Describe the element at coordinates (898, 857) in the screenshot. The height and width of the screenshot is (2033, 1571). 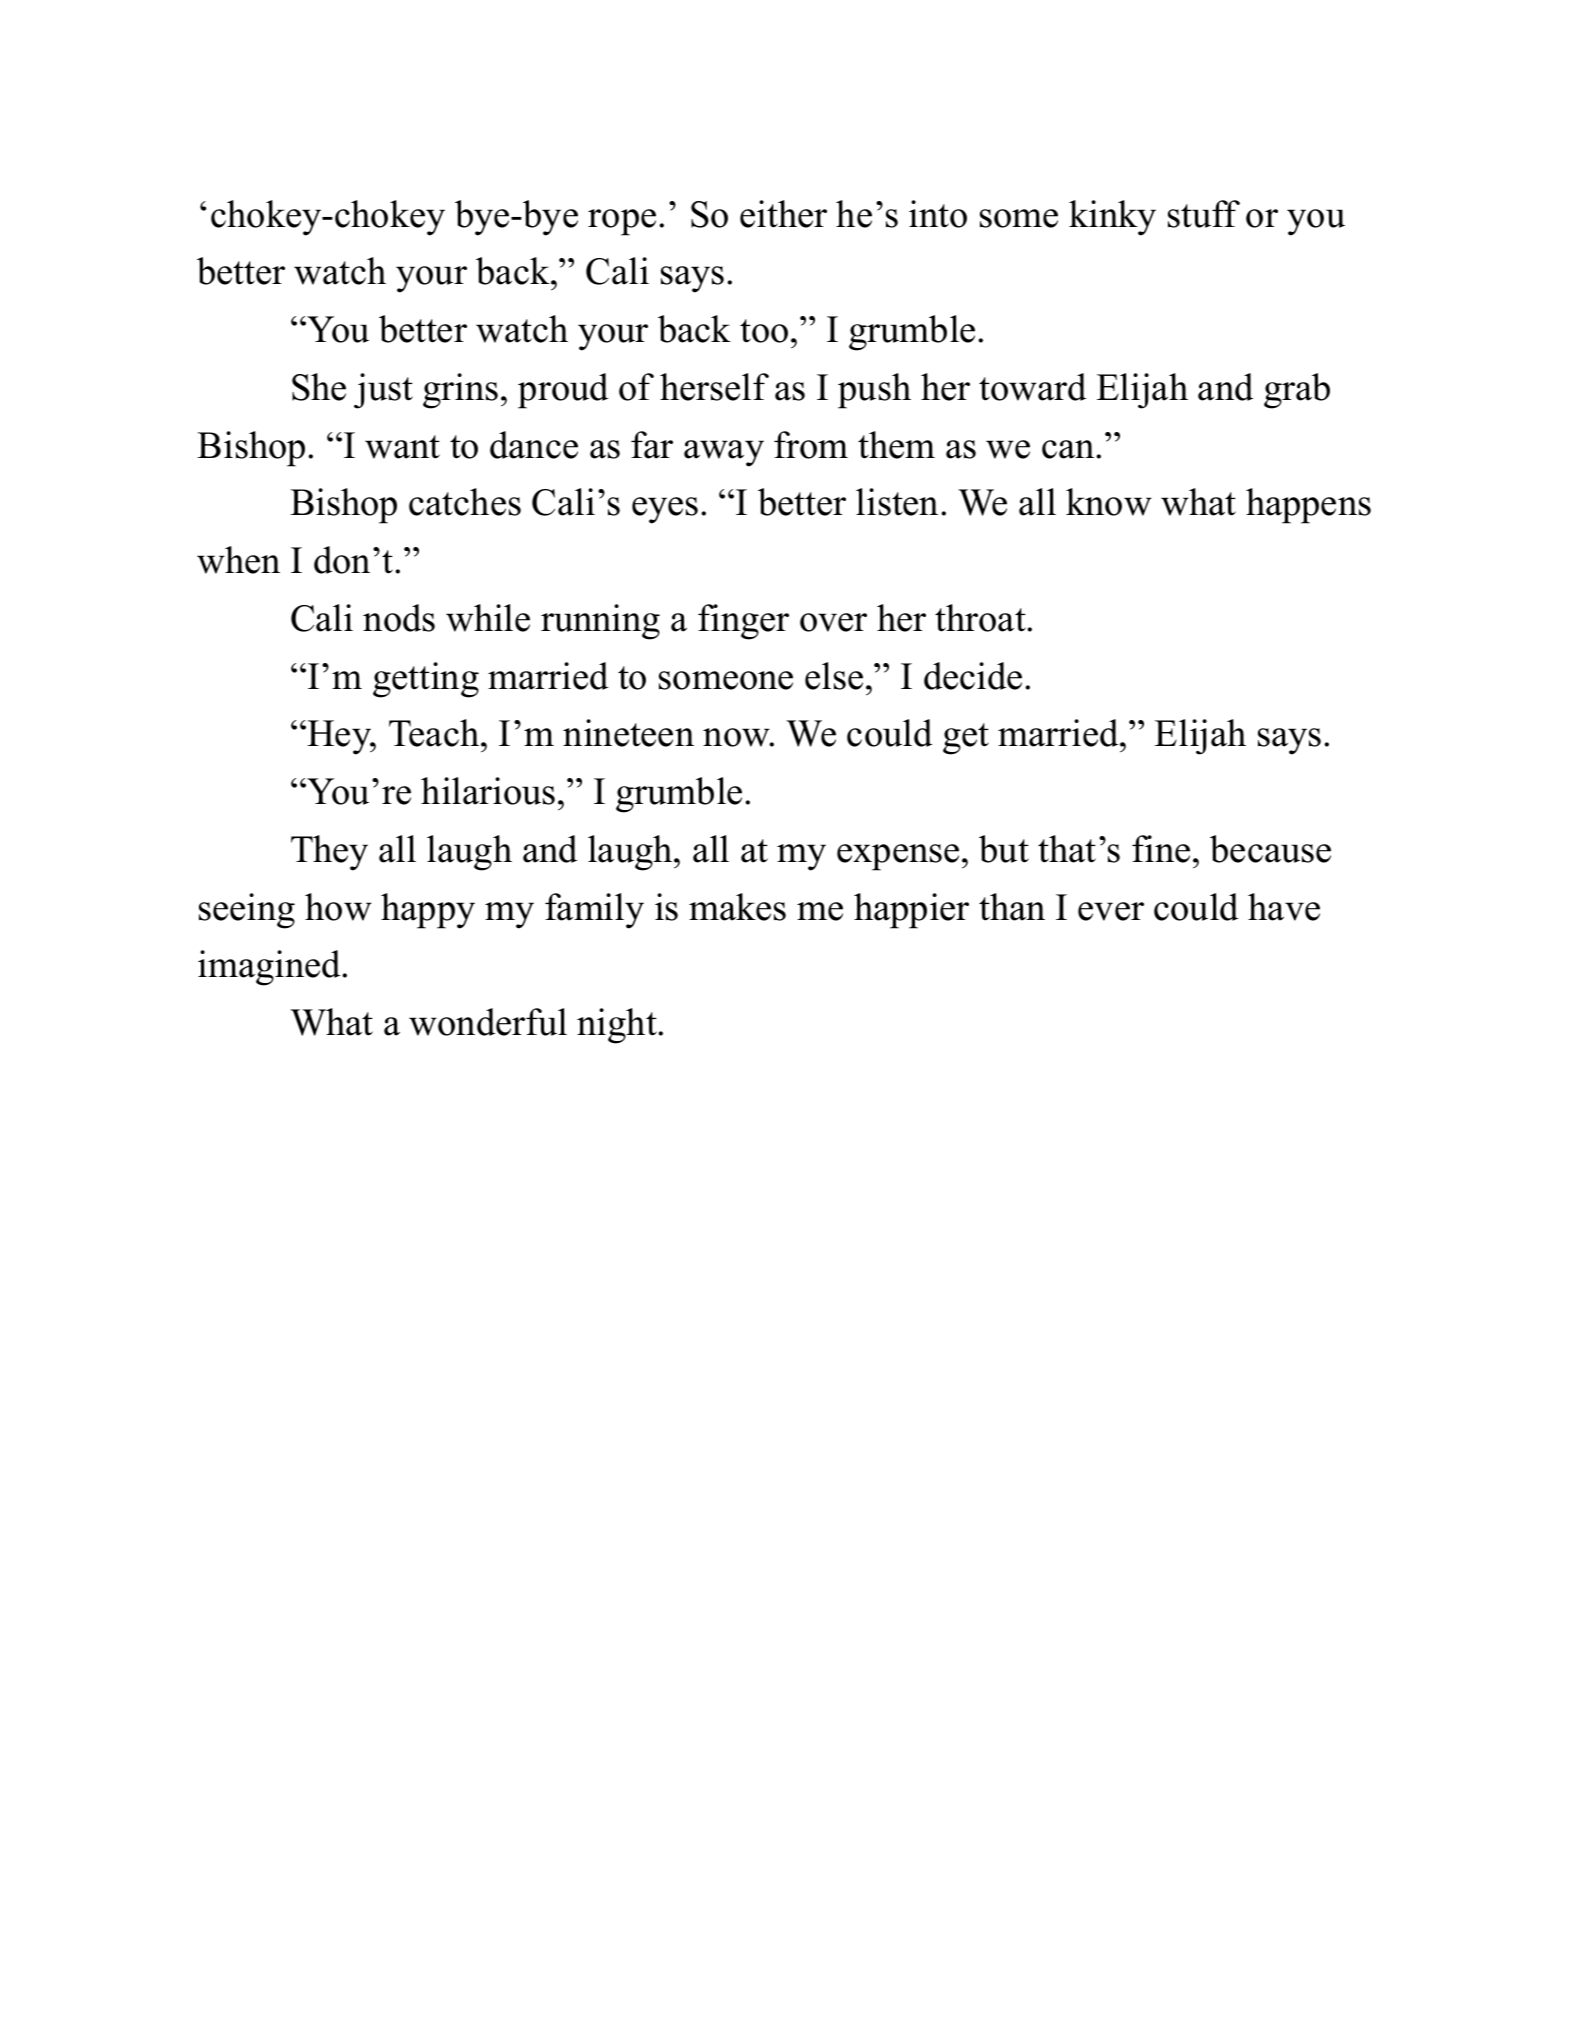
I see `expense` at that location.
